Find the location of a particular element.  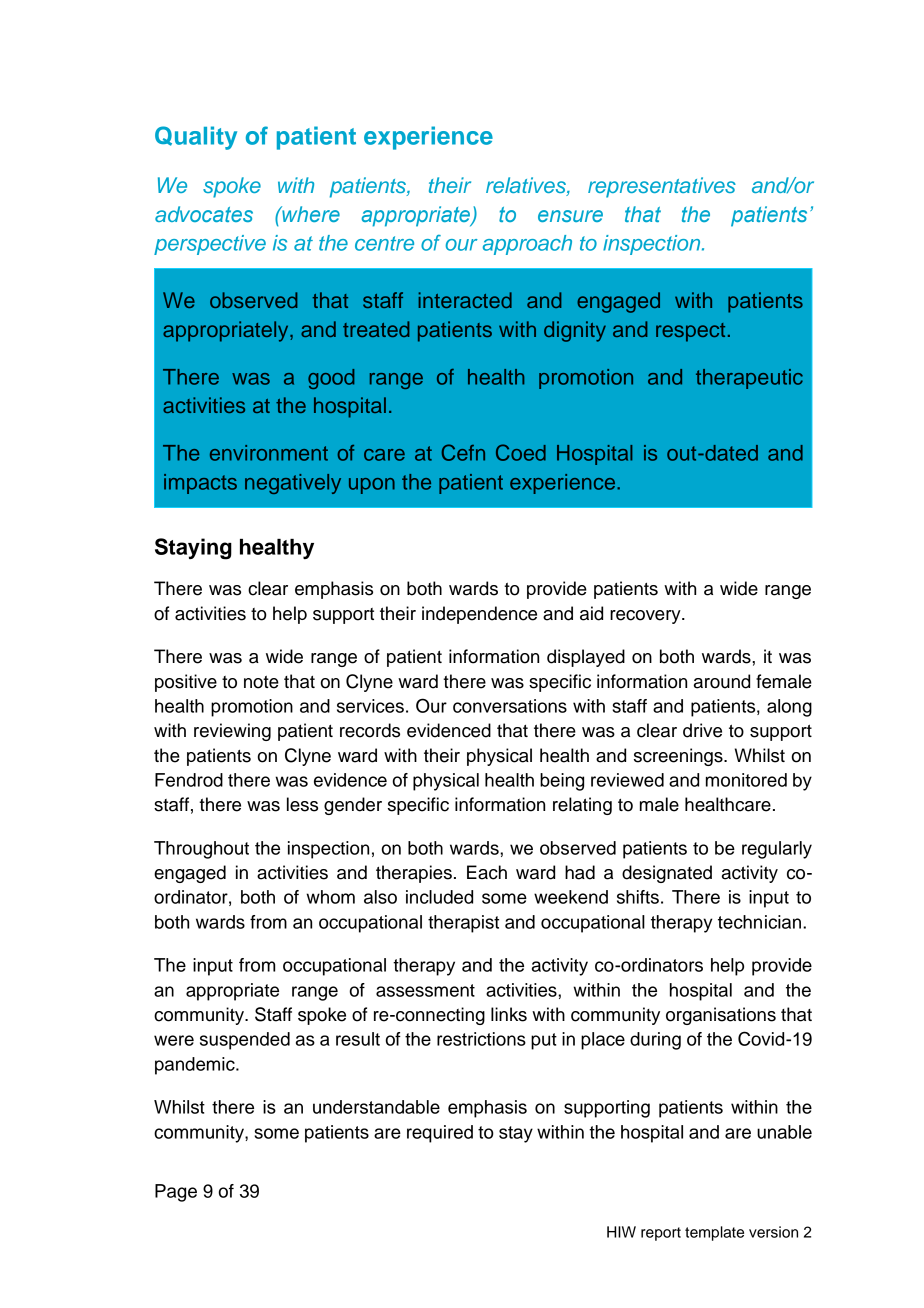

Each is located at coordinates (487, 872).
